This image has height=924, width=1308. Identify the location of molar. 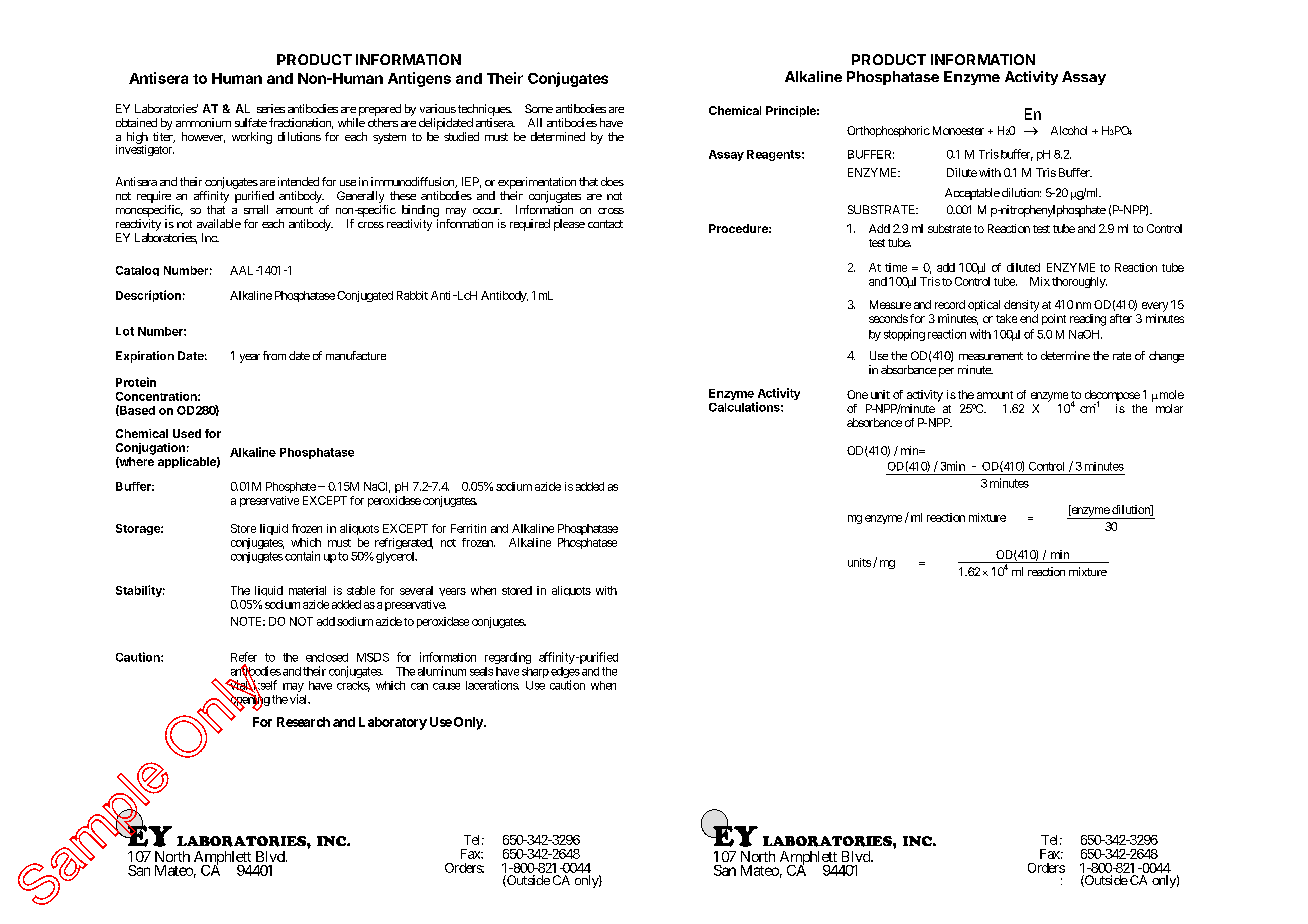
(1169, 408).
